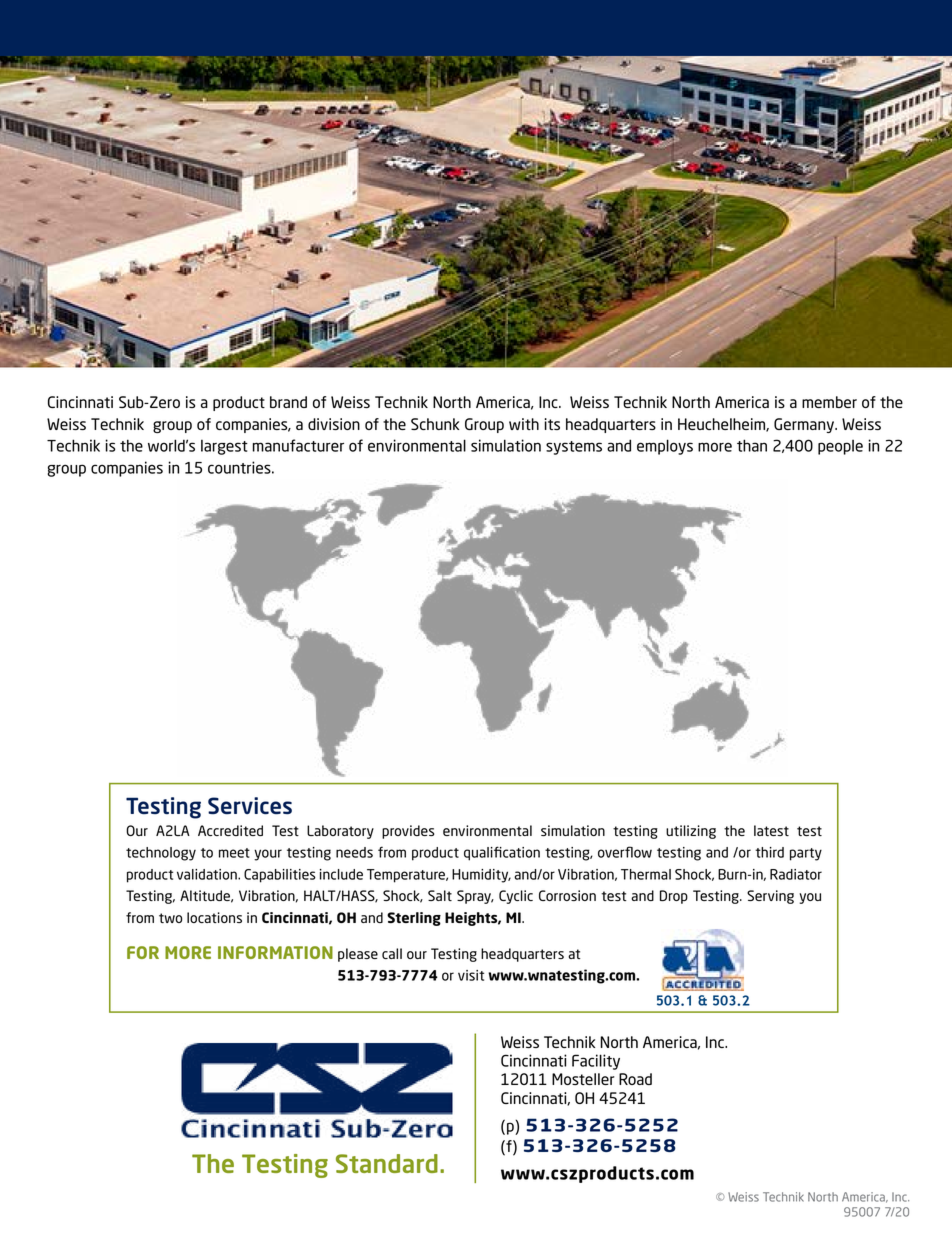  What do you see at coordinates (691, 832) in the page?
I see `utilizing` at bounding box center [691, 832].
